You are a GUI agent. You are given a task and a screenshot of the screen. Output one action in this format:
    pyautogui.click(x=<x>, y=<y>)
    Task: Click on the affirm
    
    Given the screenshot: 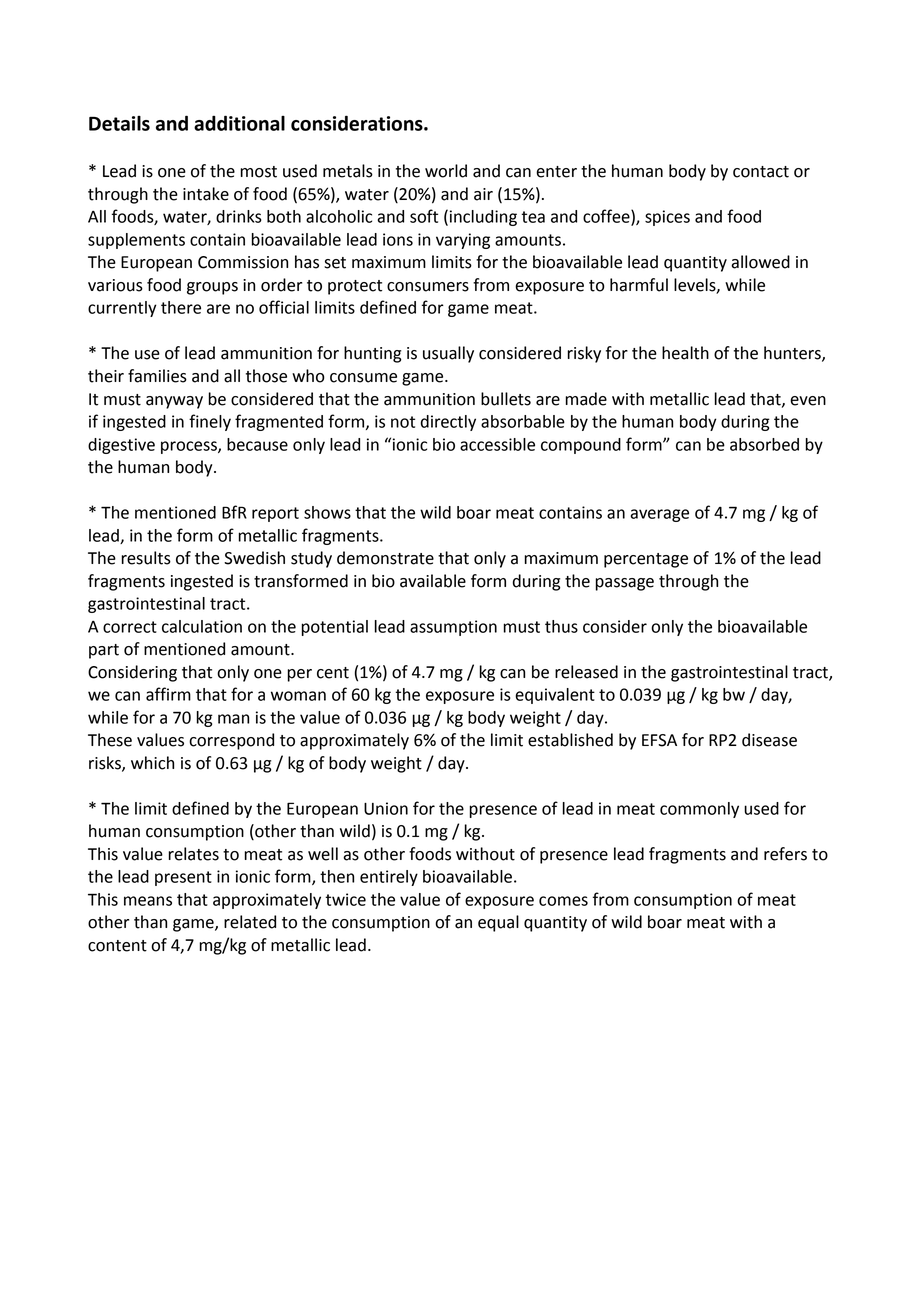 What is the action you would take?
    pyautogui.click(x=168, y=694)
